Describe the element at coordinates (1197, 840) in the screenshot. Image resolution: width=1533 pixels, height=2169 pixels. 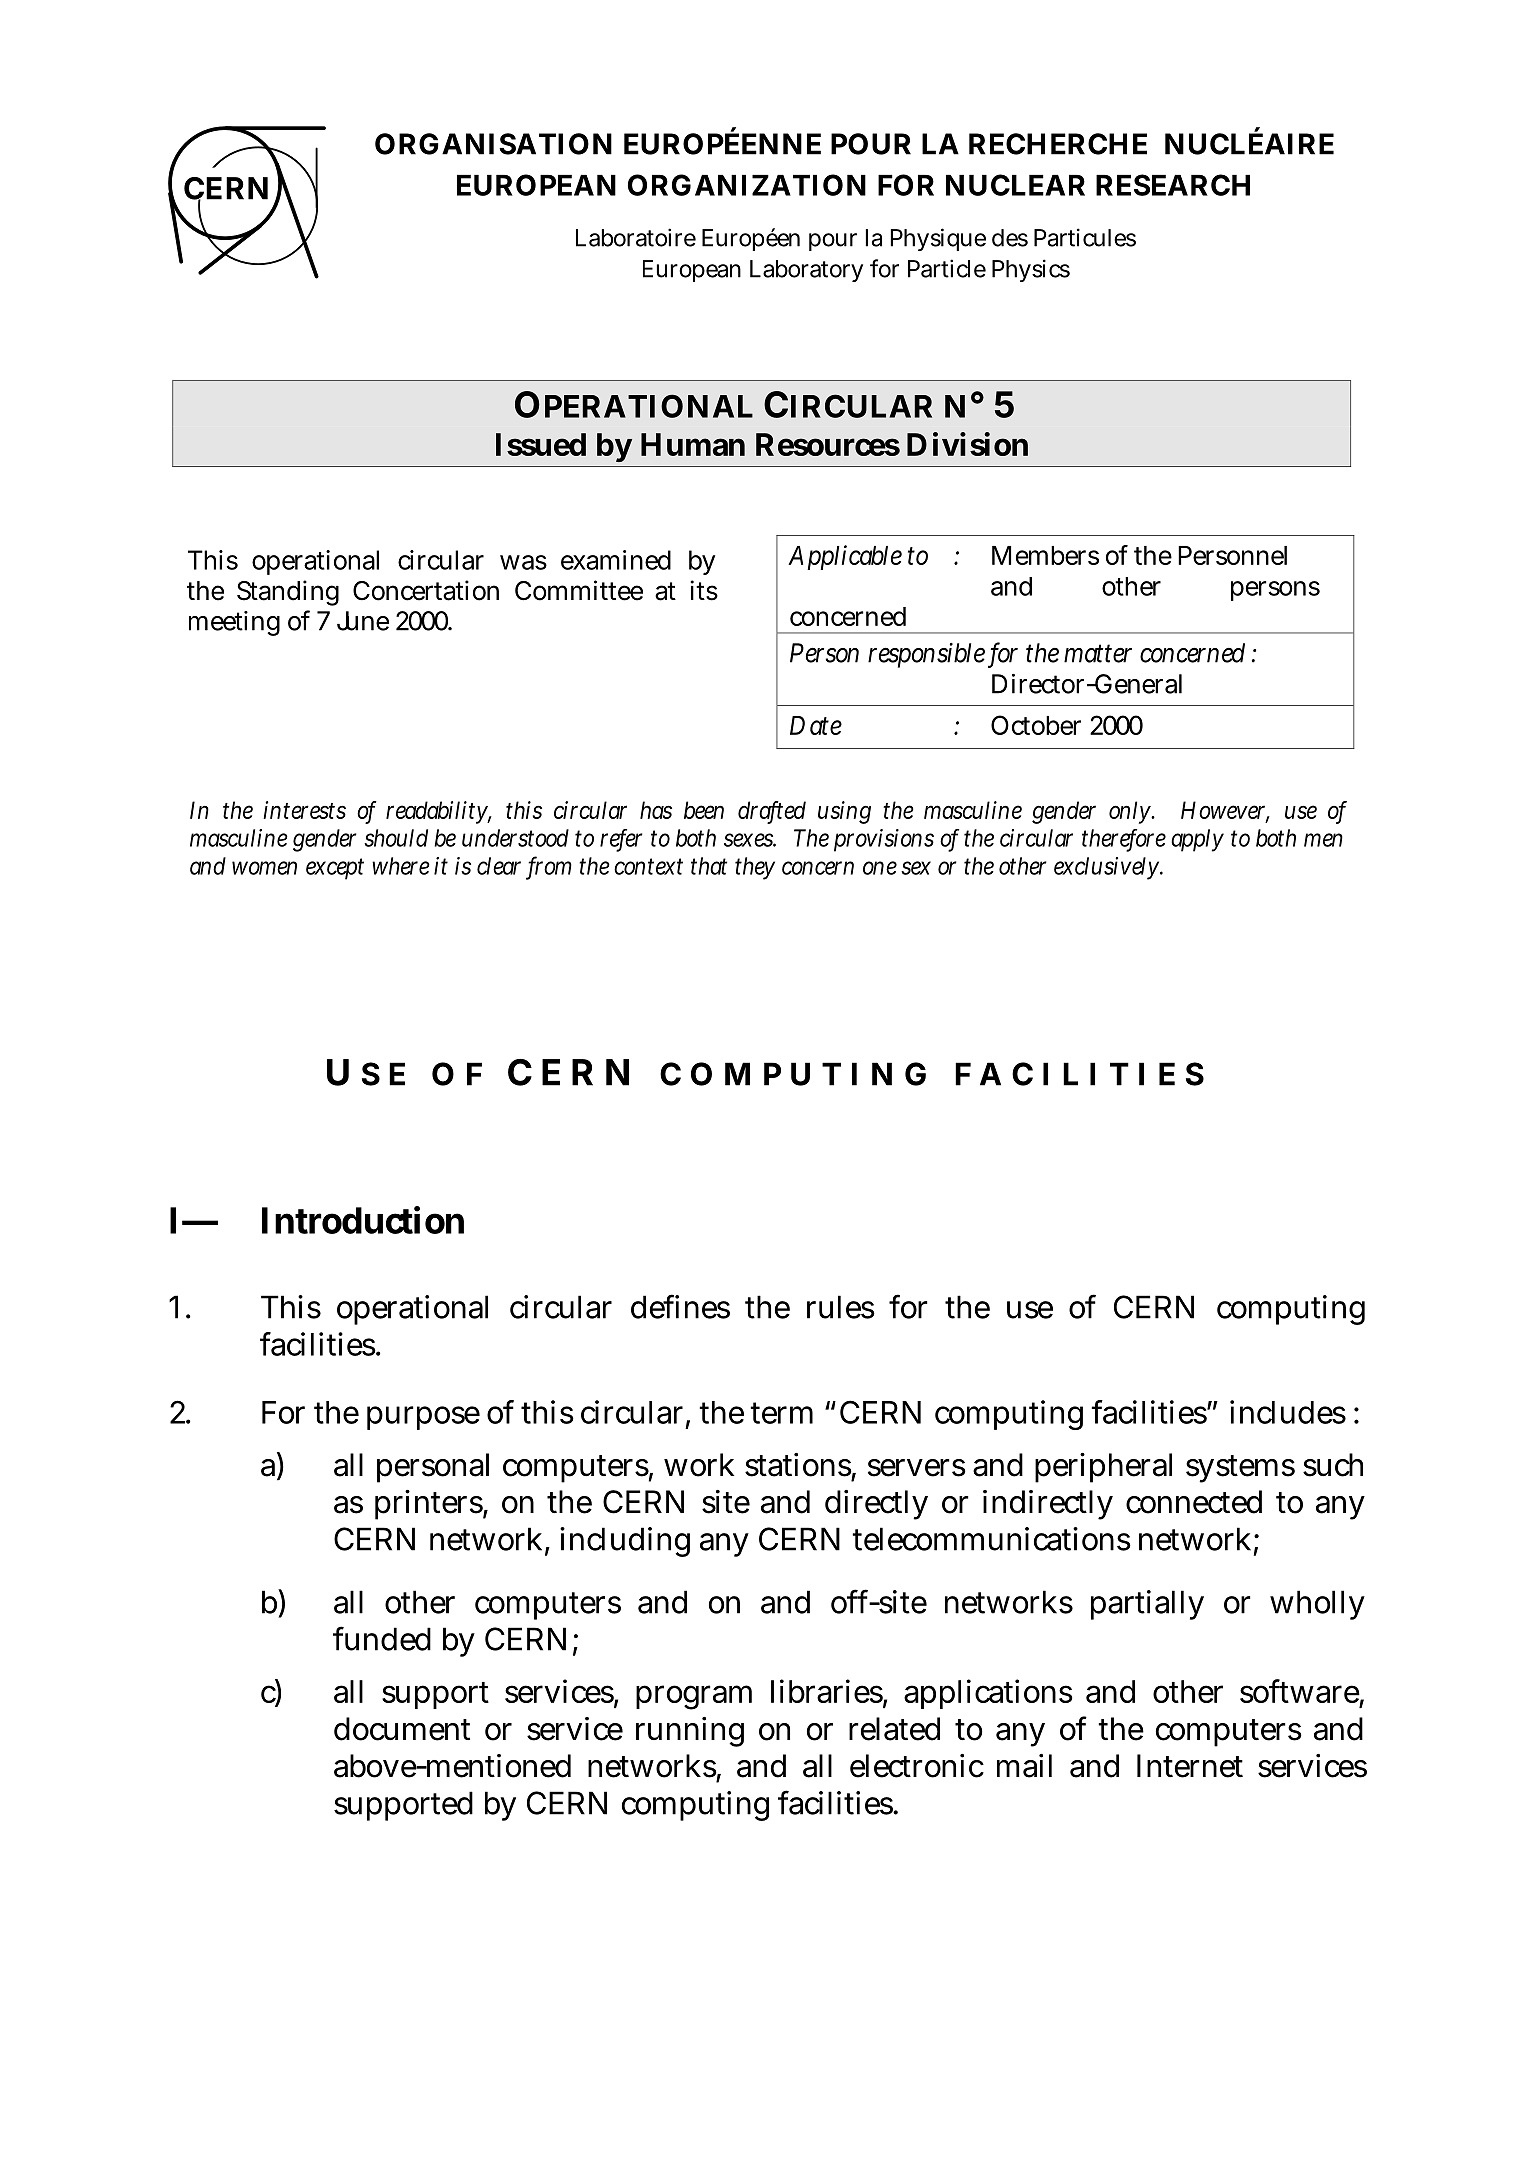
I see `apply` at that location.
